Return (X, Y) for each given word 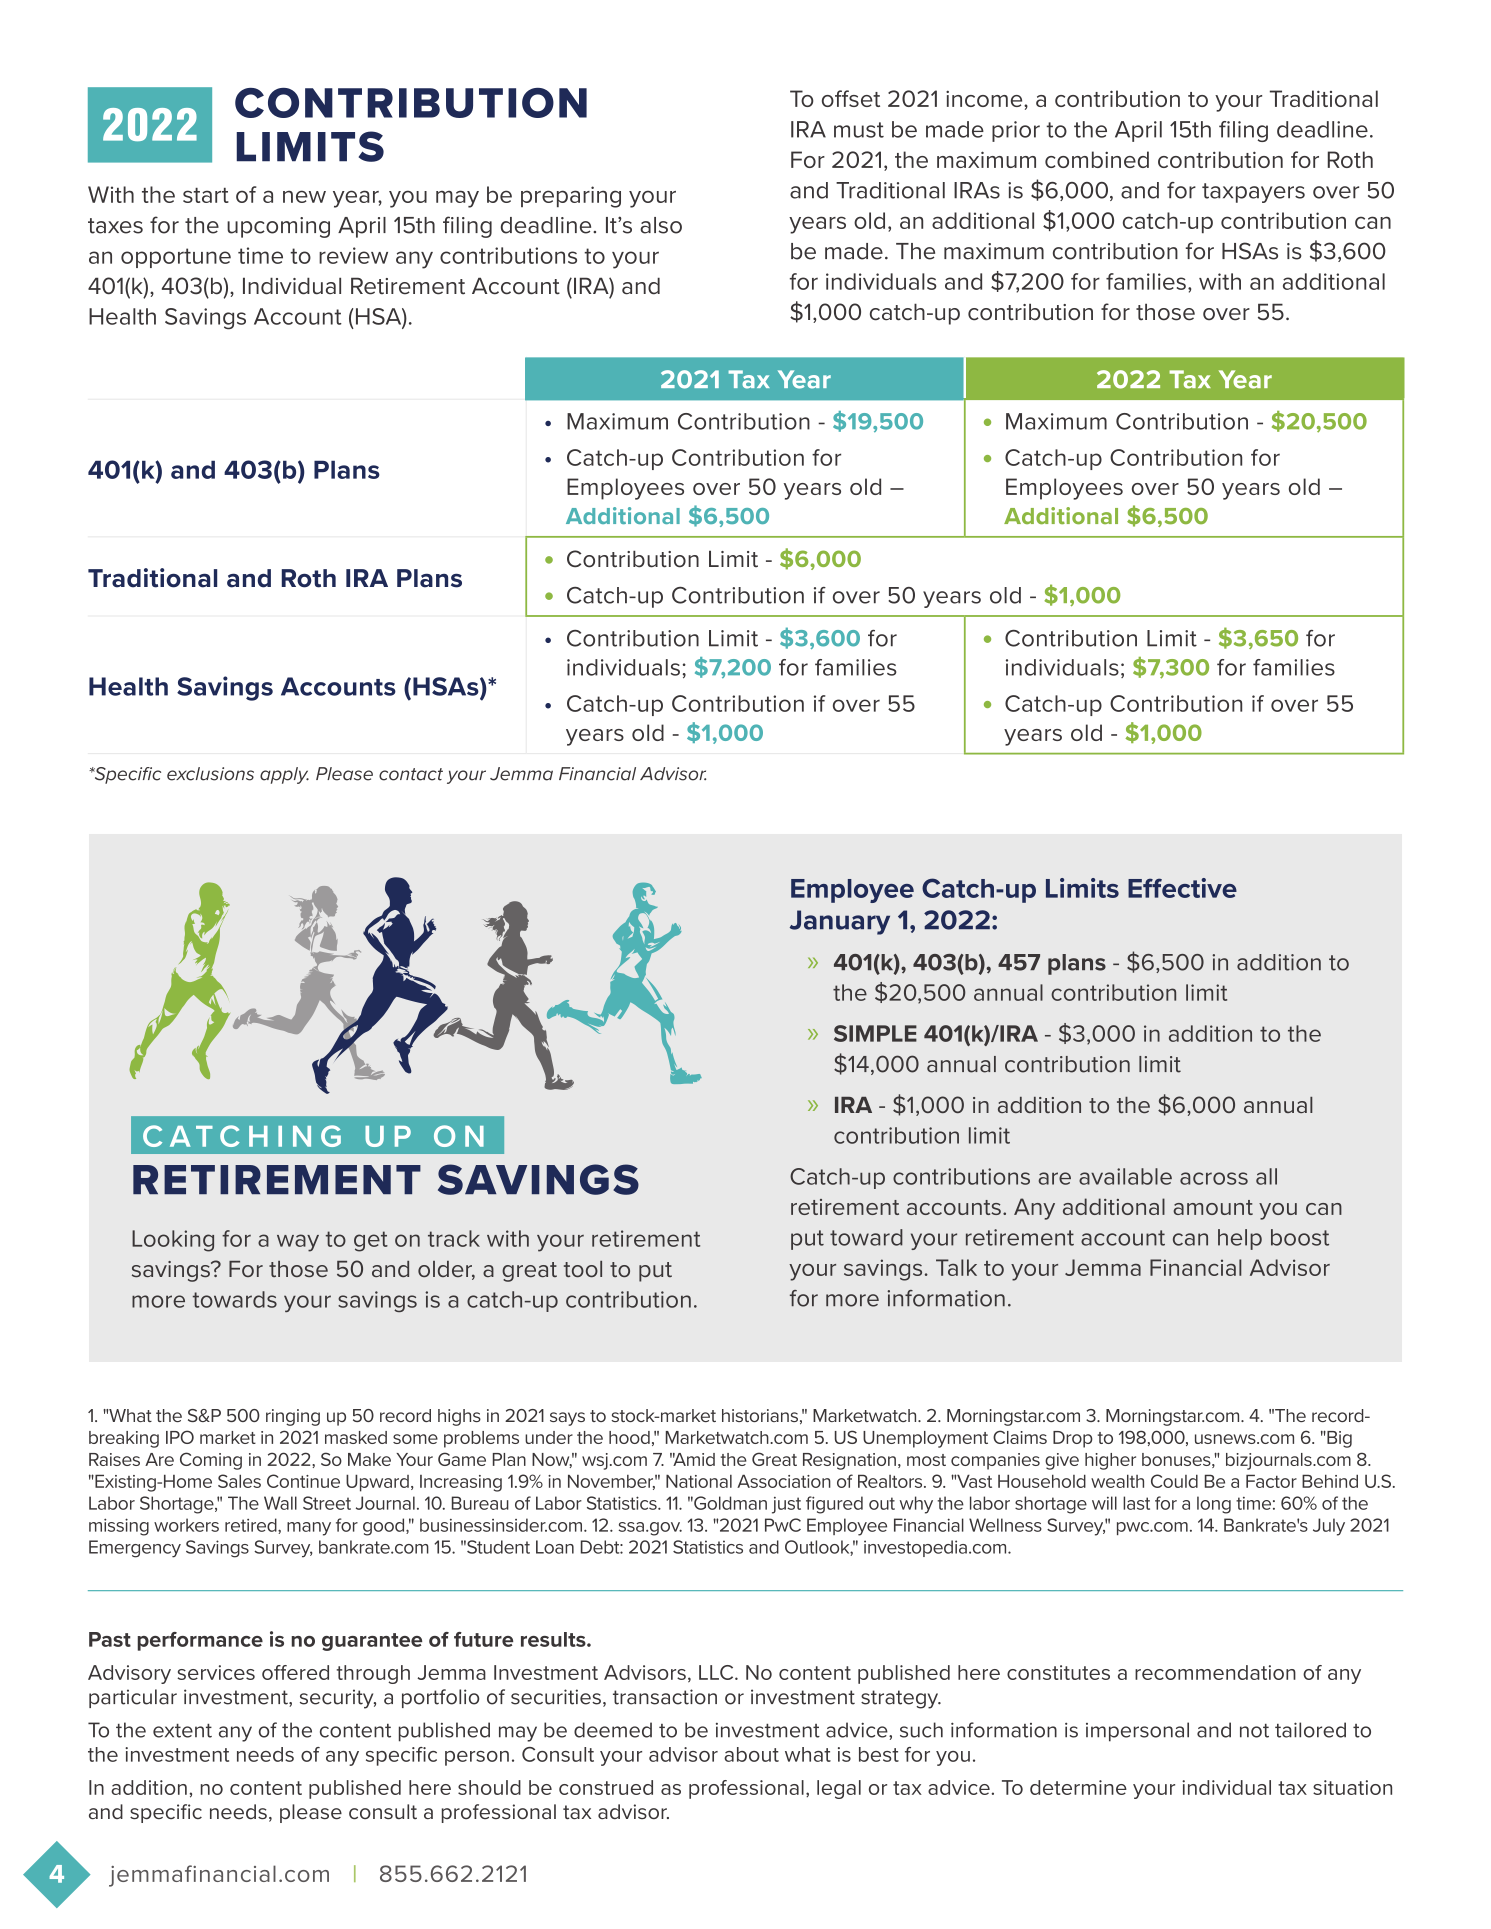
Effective (1182, 888)
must (859, 130)
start (206, 195)
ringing (293, 1417)
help (1240, 1239)
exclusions (210, 774)
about (751, 1754)
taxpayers (1253, 193)
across (1214, 1178)
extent (182, 1731)
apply (284, 775)
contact (411, 774)
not (1254, 1731)
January (840, 922)
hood (629, 1437)
